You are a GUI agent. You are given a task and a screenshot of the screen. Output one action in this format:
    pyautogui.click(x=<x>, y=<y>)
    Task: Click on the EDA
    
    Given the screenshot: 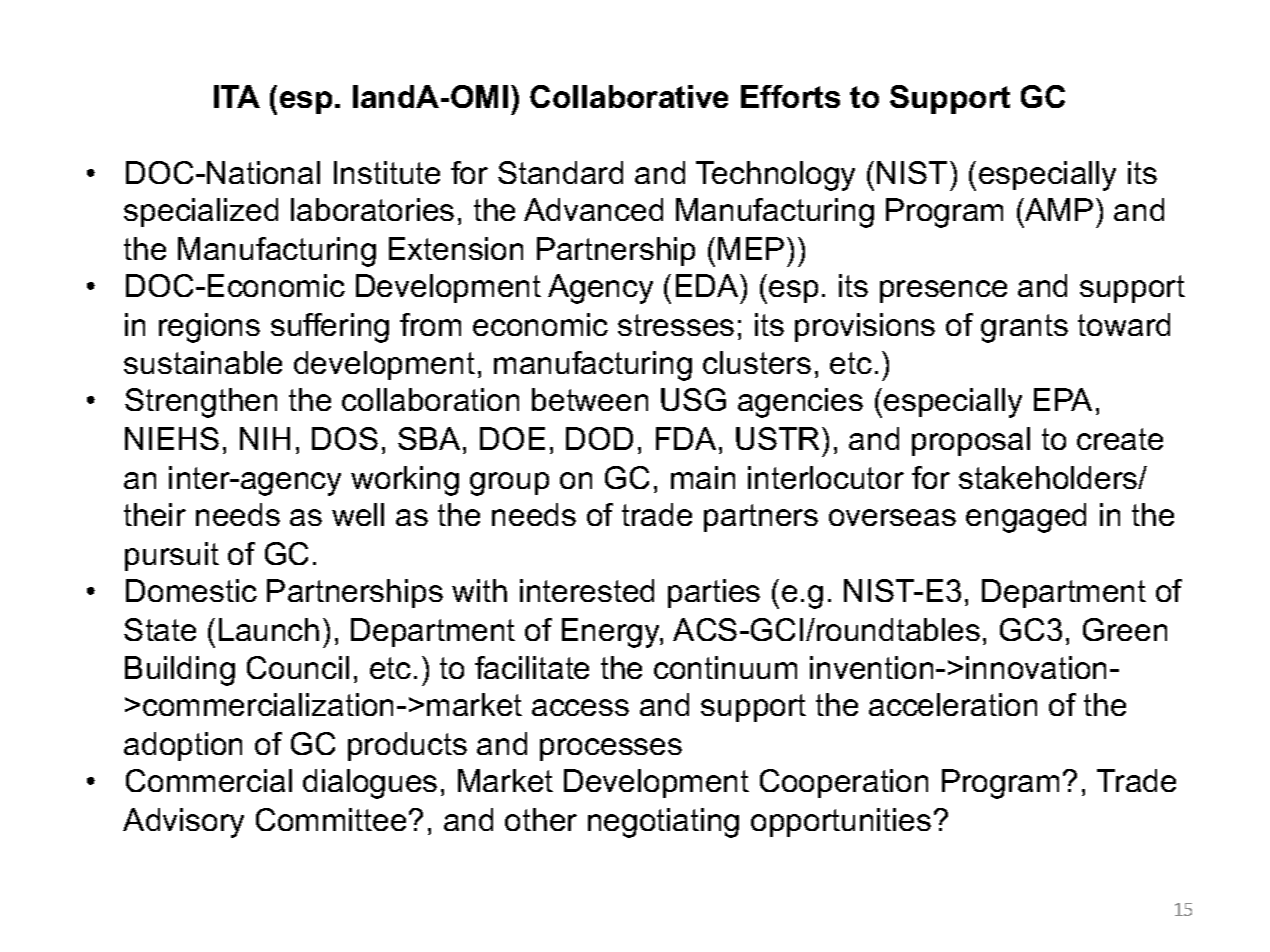 What is the action you would take?
    pyautogui.click(x=708, y=285)
